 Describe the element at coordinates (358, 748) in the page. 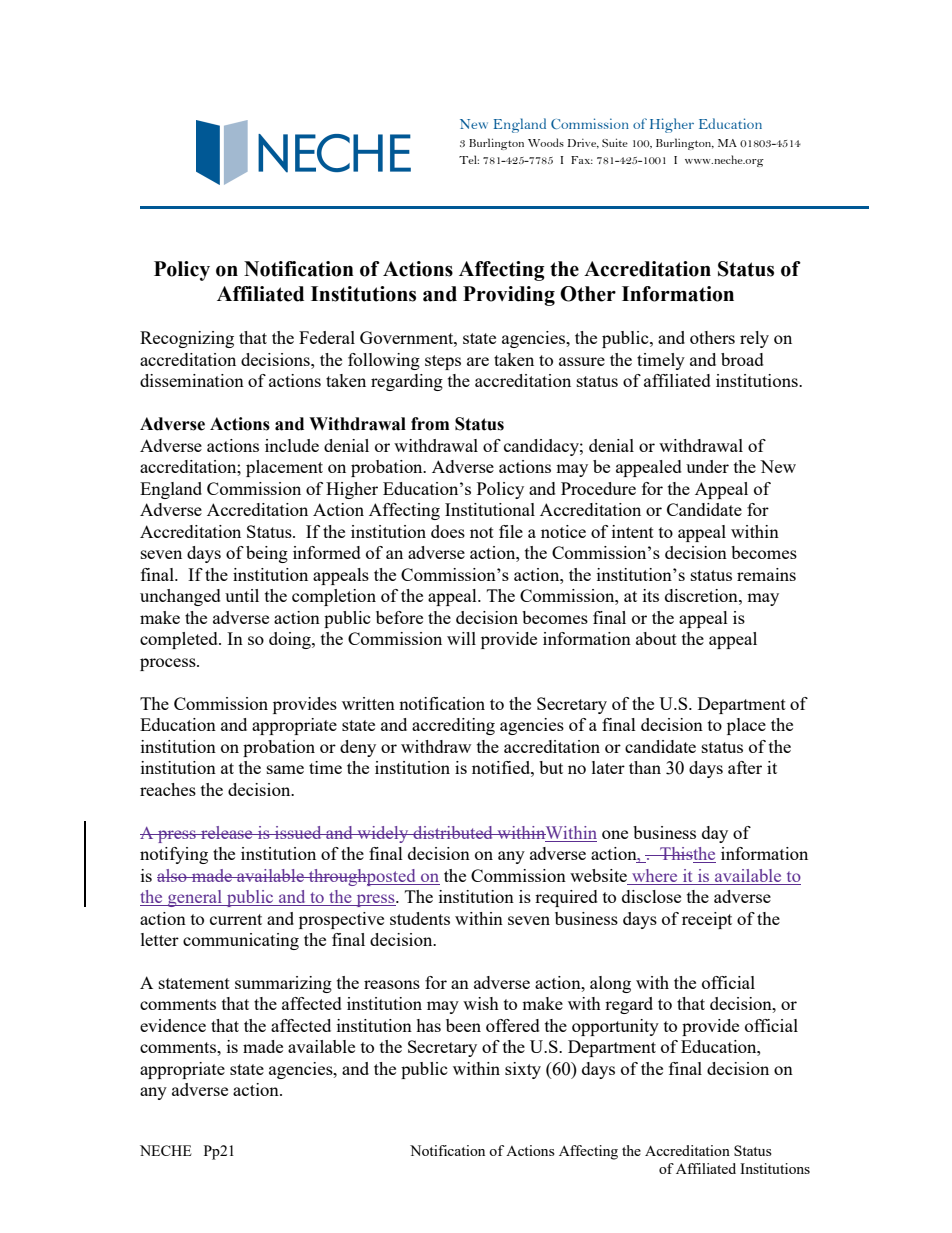

I see `deny` at that location.
